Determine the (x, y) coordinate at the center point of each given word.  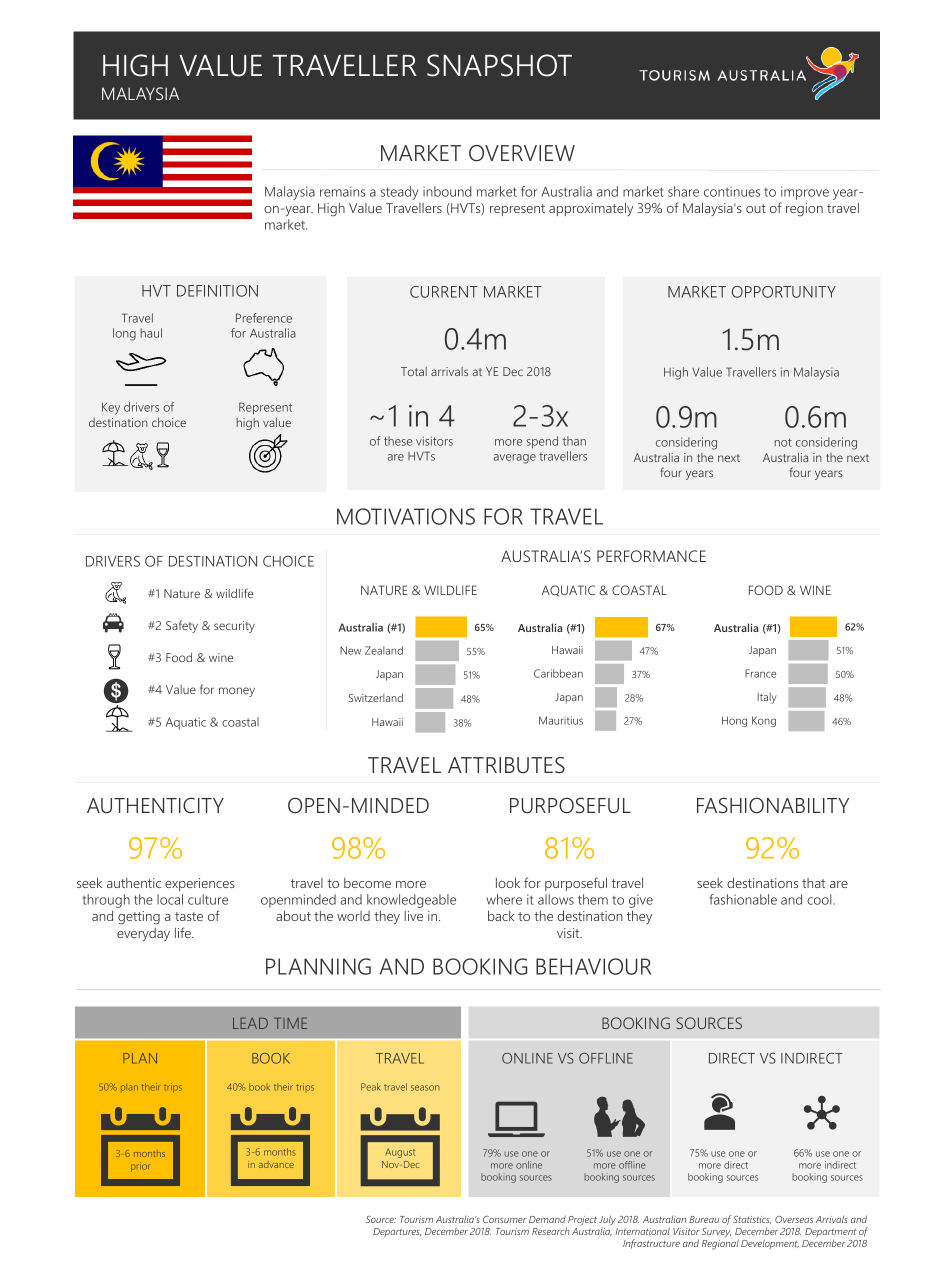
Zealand (384, 650)
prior (140, 1166)
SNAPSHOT (499, 65)
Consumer (505, 1219)
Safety (182, 626)
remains (342, 192)
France (760, 673)
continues (732, 191)
